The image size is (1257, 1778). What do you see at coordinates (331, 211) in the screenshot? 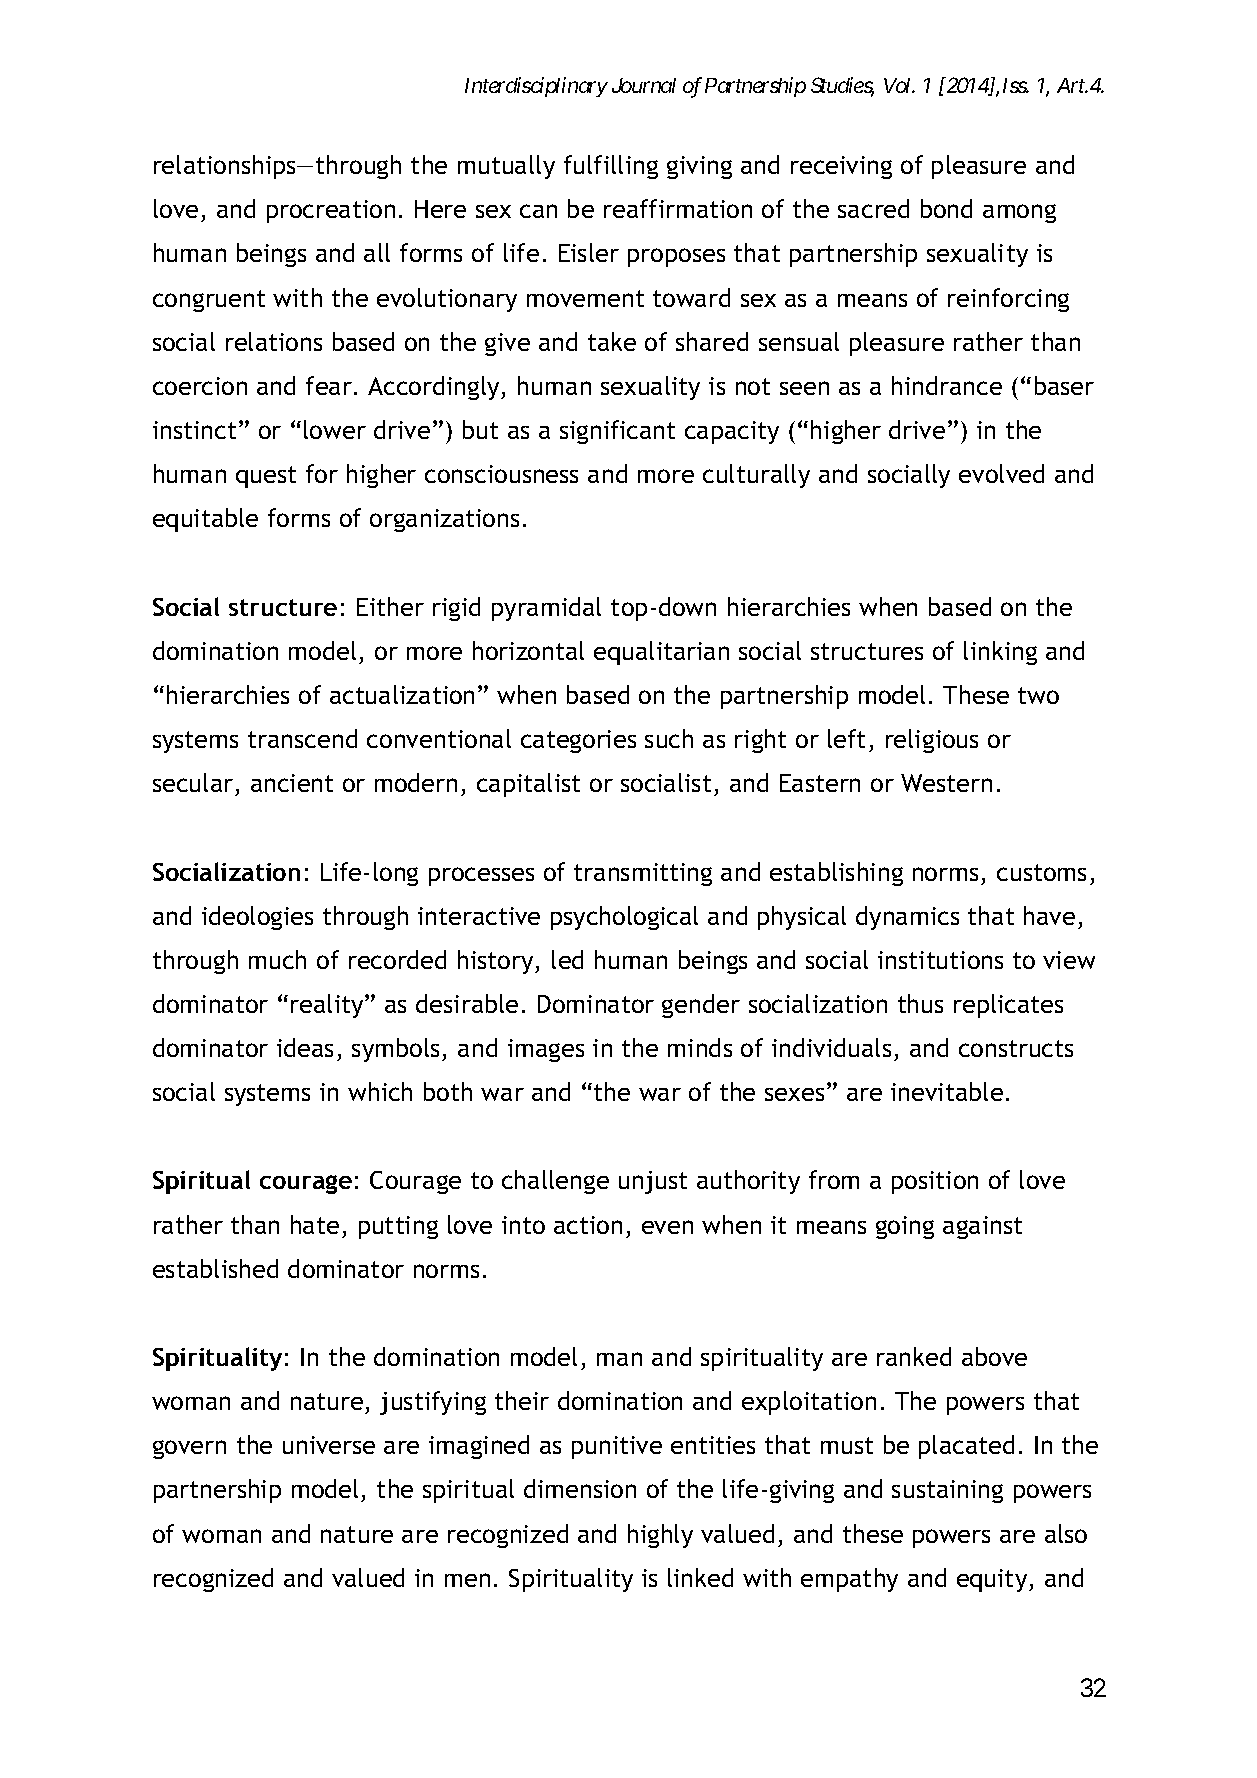
I see `procreation` at bounding box center [331, 211].
